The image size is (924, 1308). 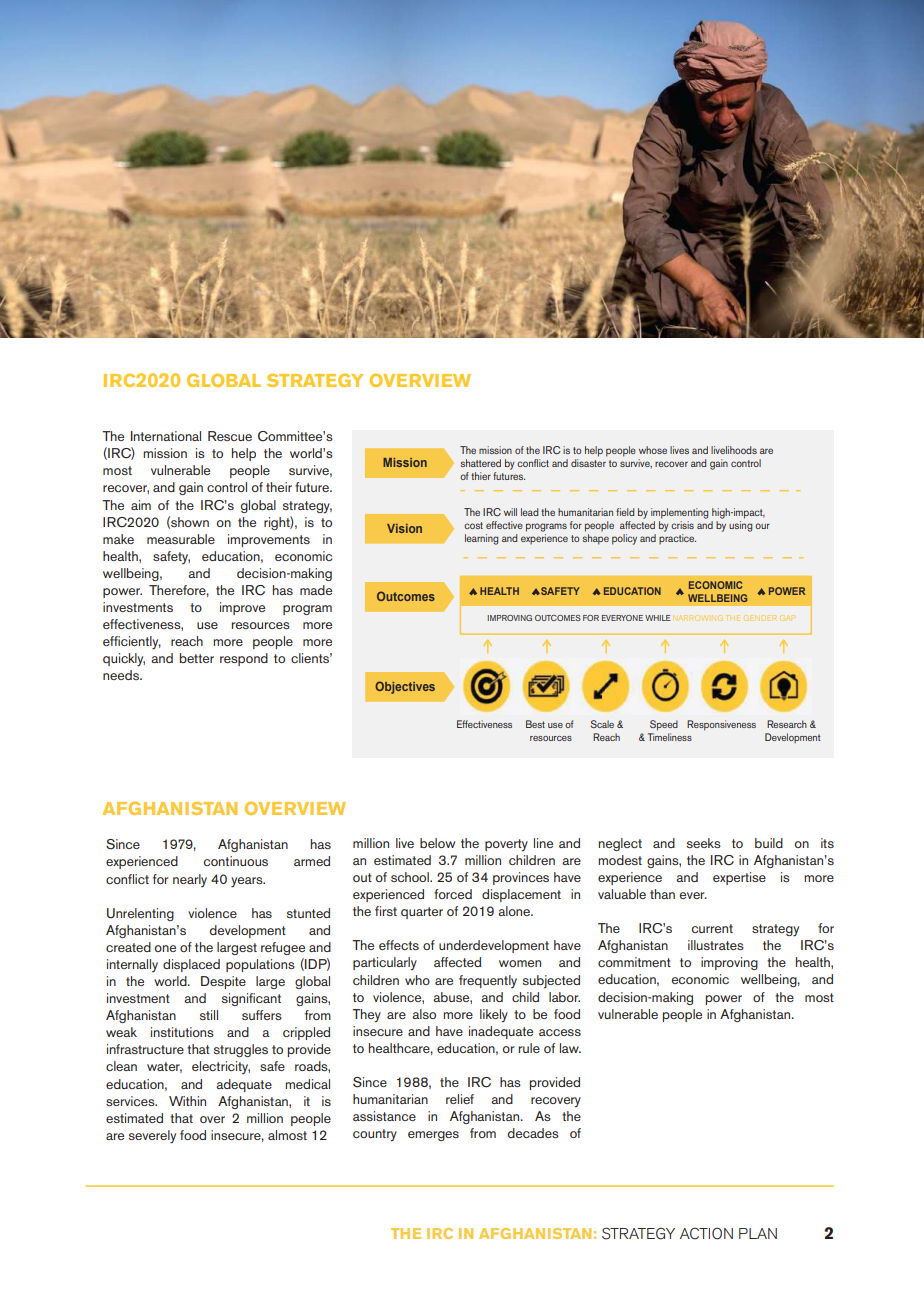 What do you see at coordinates (191, 965) in the image?
I see `displaced` at bounding box center [191, 965].
